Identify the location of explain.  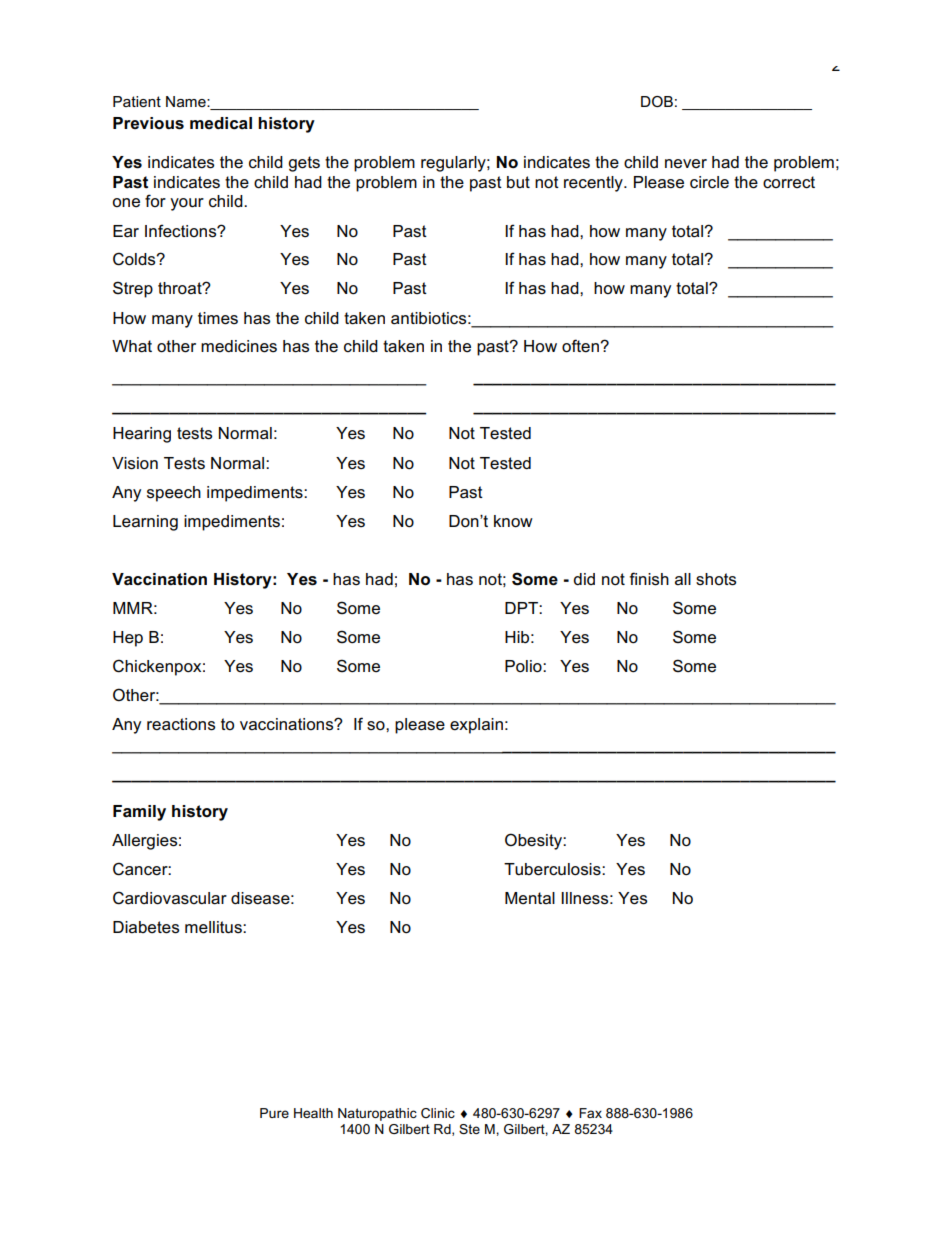
(476, 726).
